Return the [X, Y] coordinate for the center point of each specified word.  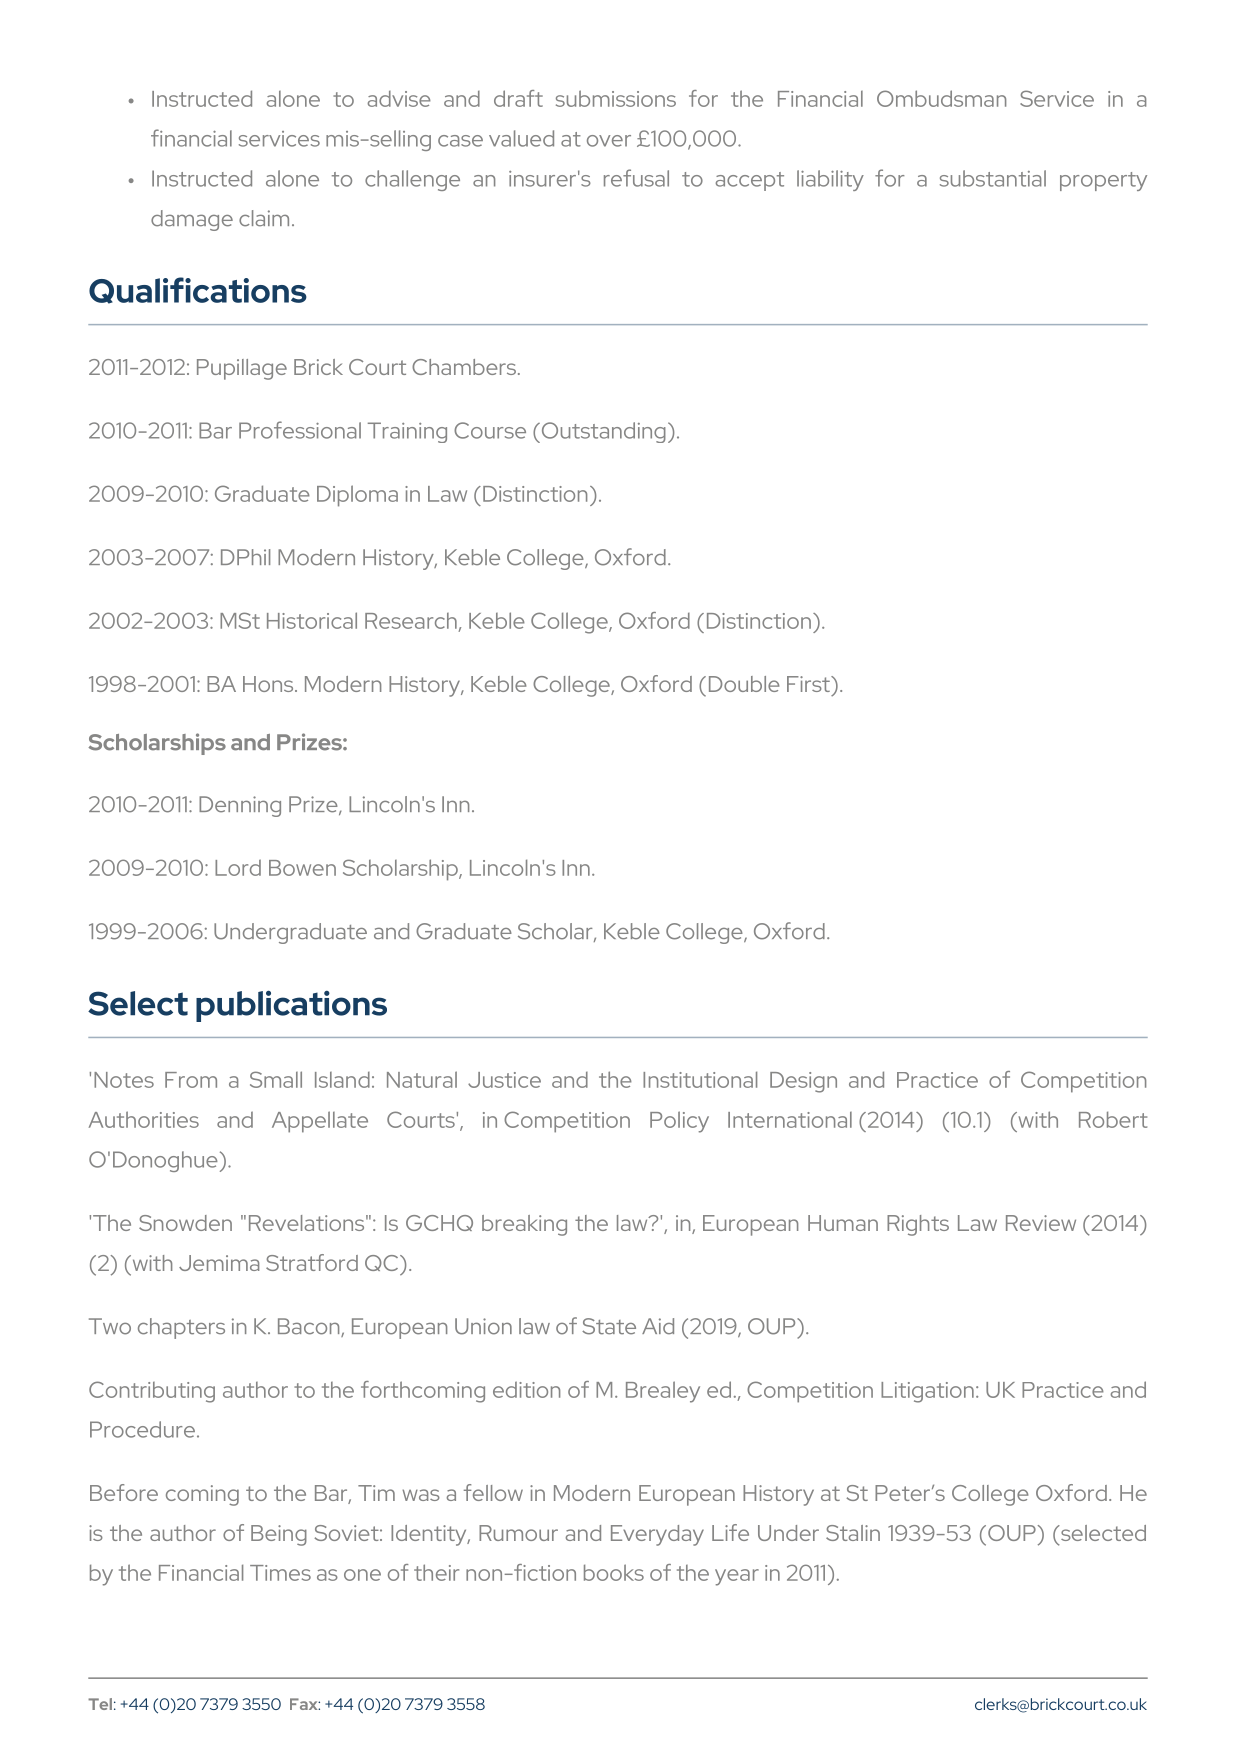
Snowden [185, 1223]
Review [1041, 1223]
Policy [679, 1122]
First [809, 684]
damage [192, 220]
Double [744, 684]
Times [280, 1573]
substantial [993, 178]
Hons [269, 684]
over [609, 141]
